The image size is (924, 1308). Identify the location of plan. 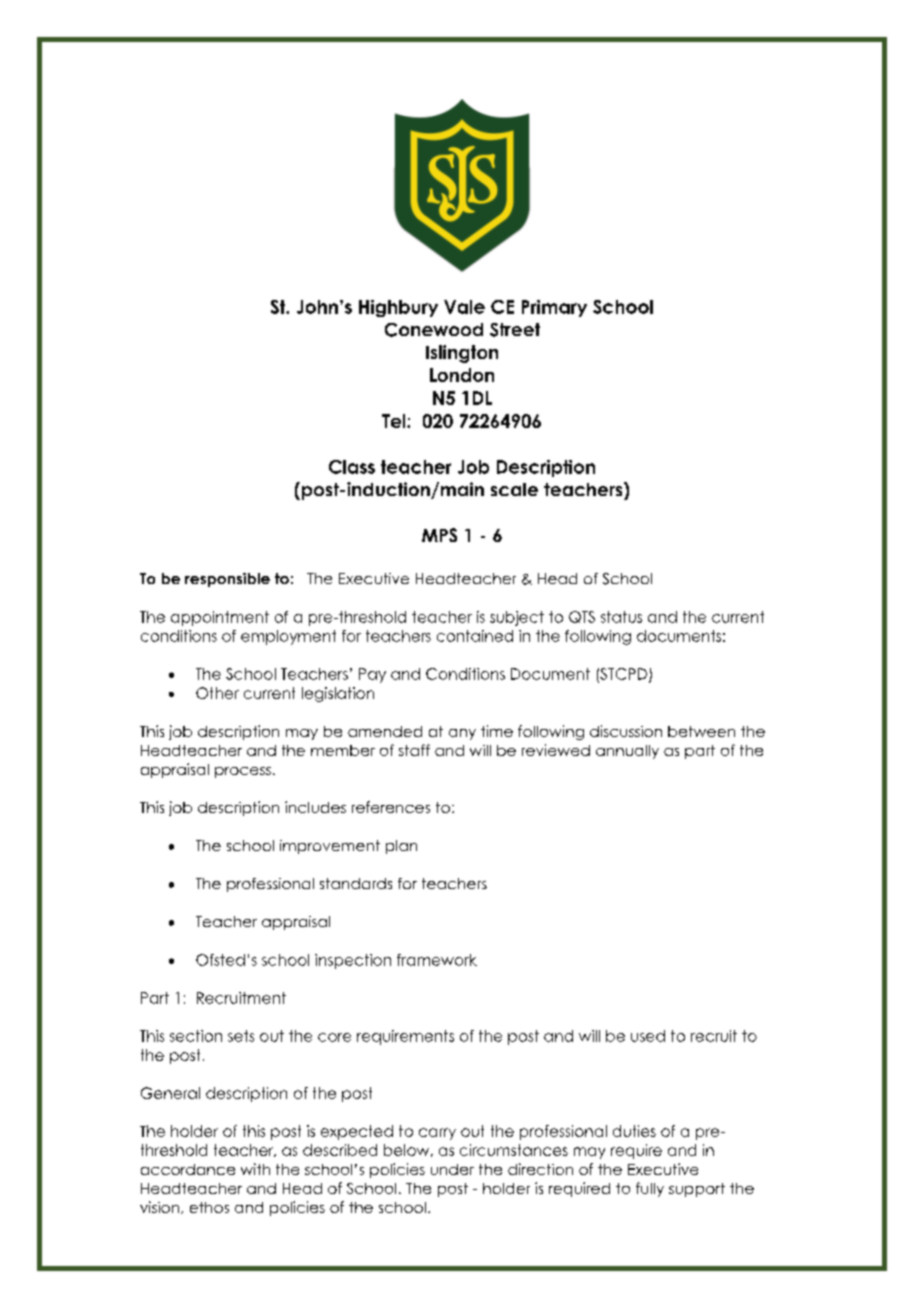
(401, 847).
